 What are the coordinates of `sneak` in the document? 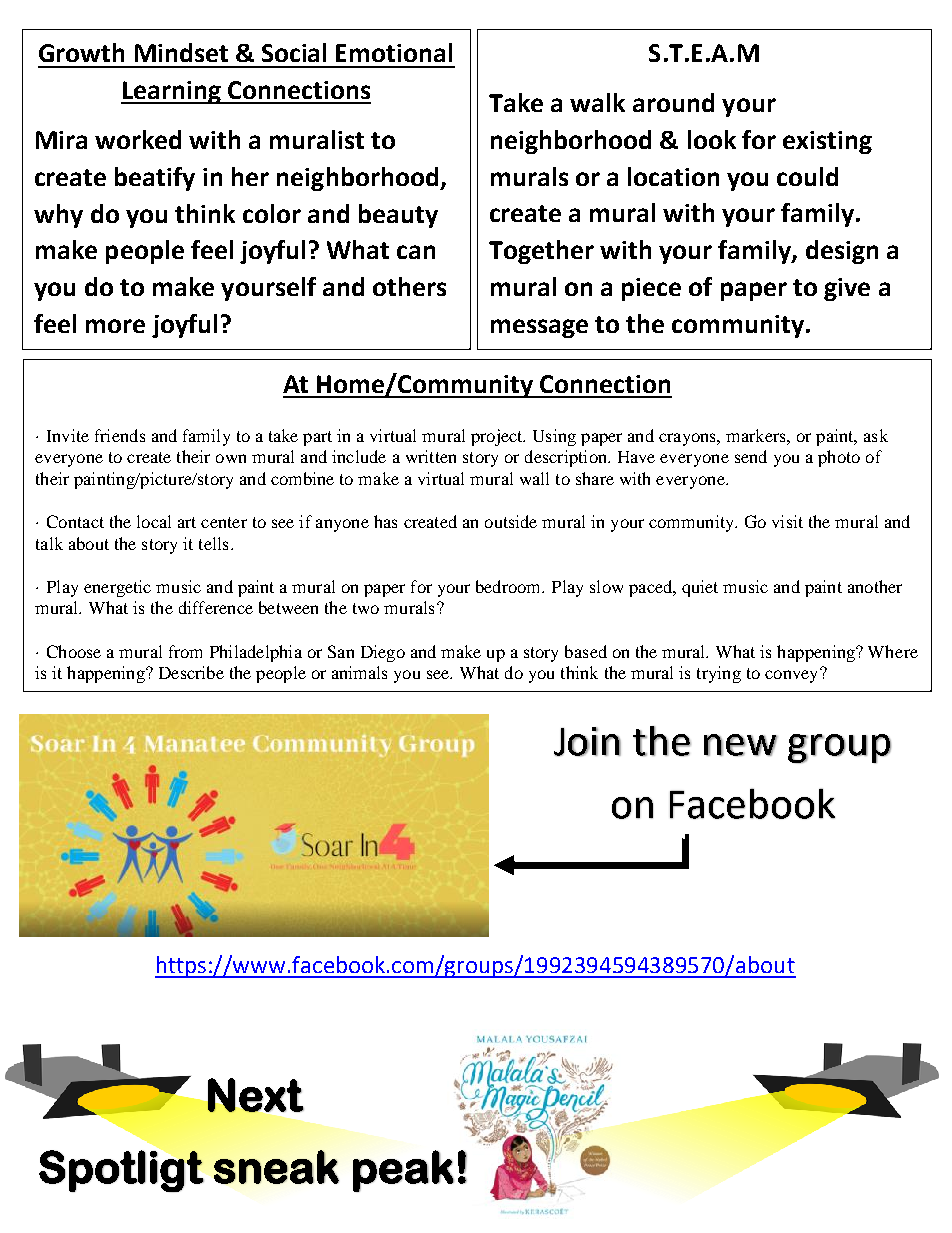 It's located at (276, 1167).
